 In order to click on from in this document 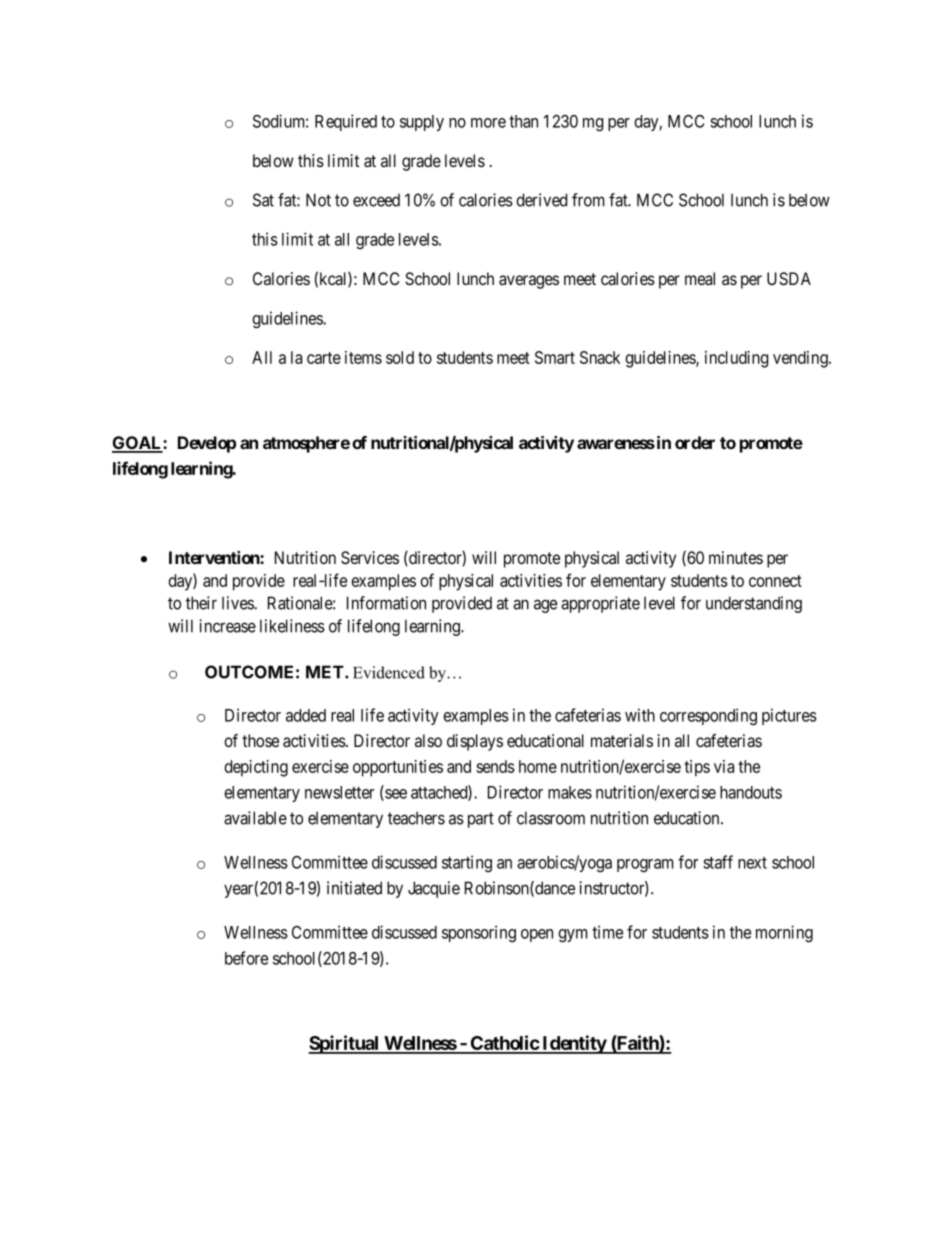, I will do `click(588, 200)`.
